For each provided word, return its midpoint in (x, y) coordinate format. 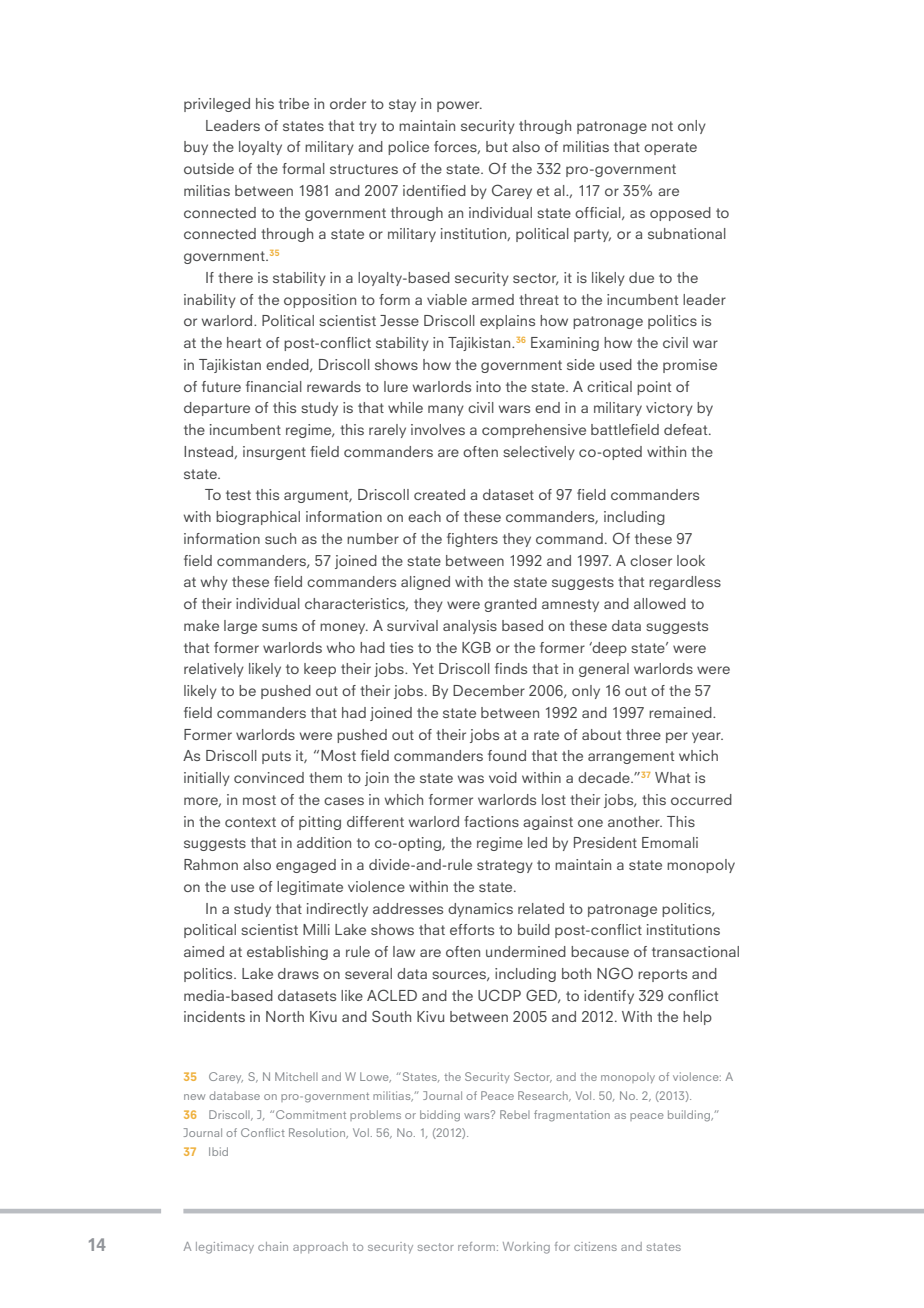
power (459, 106)
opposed (680, 214)
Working (526, 1248)
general (604, 670)
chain (273, 1246)
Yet (423, 668)
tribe (294, 103)
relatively (214, 670)
